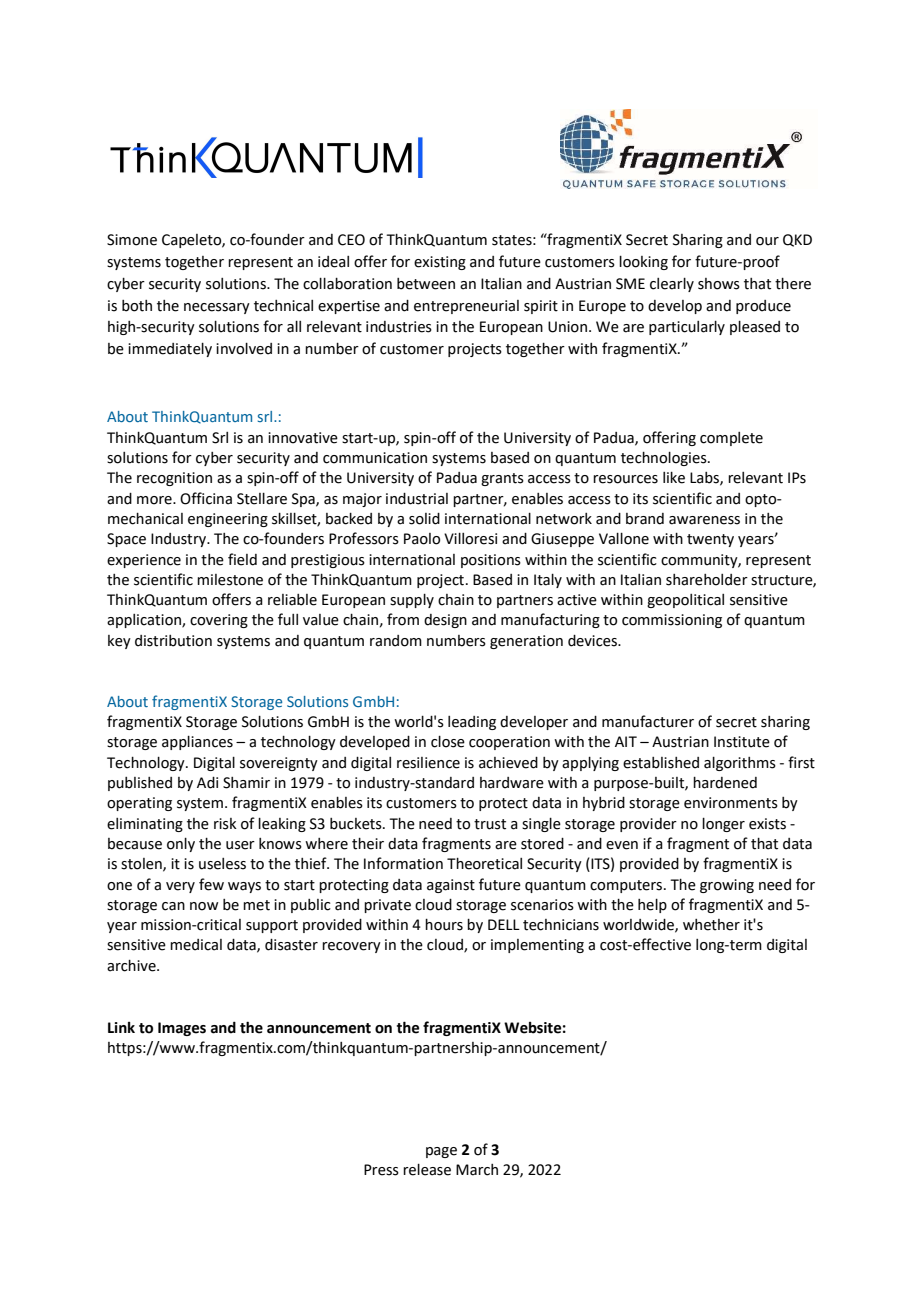 This screenshot has height=1308, width=924. Describe the element at coordinates (484, 864) in the screenshot. I see `Theoretical` at that location.
